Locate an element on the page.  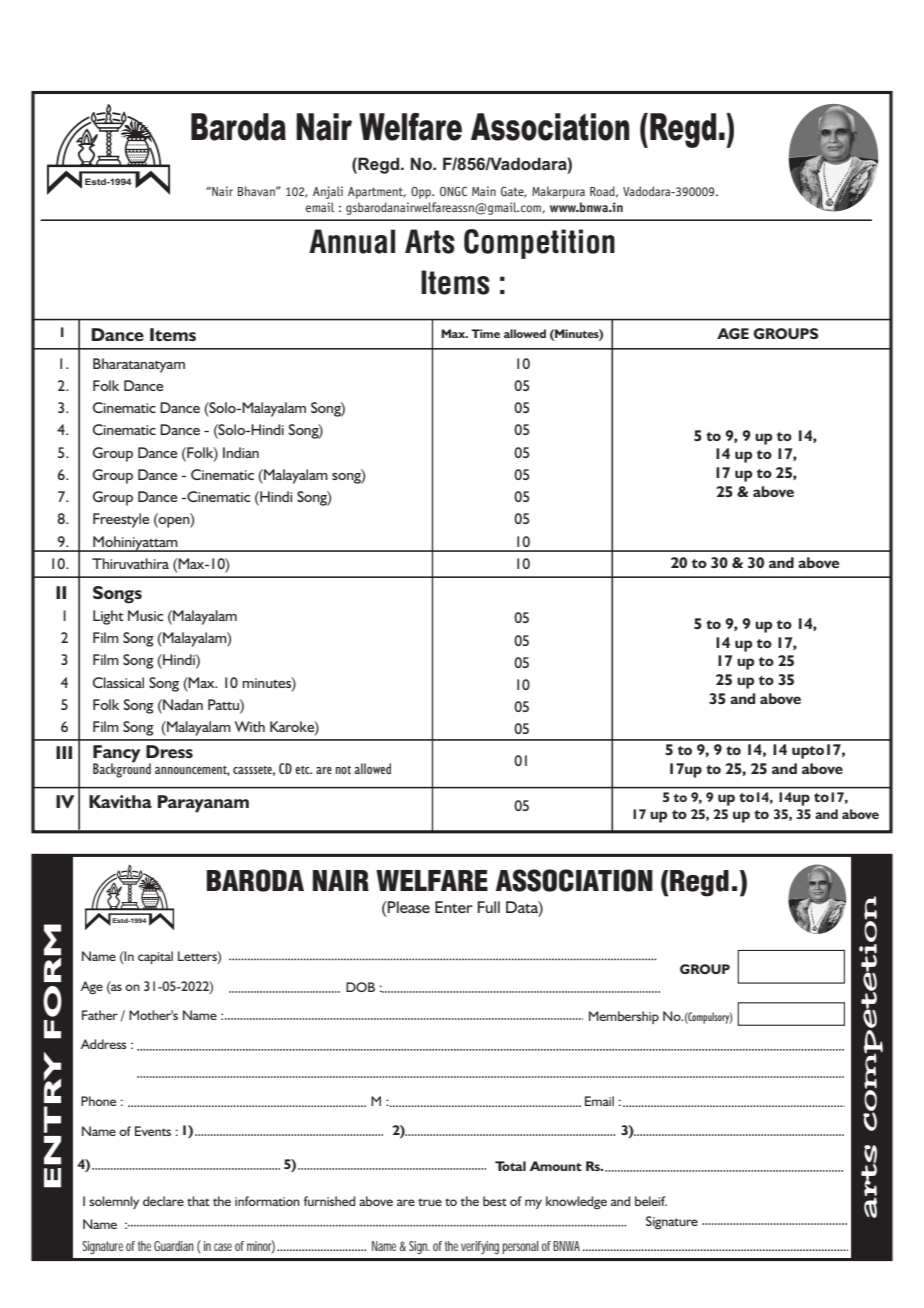
Competition is located at coordinates (539, 244).
